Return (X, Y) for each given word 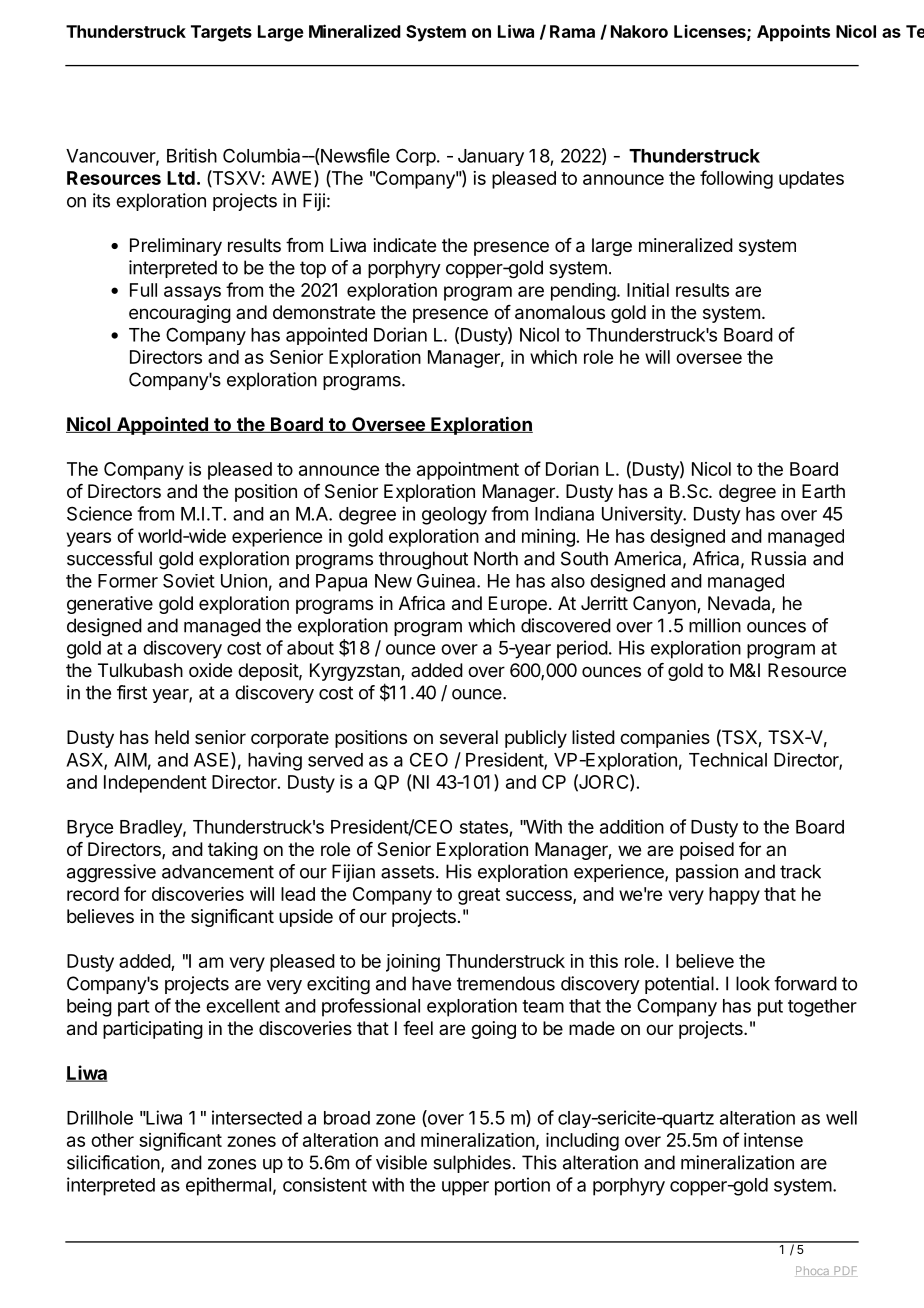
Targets (221, 33)
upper (465, 1188)
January (491, 157)
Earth (823, 491)
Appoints (793, 33)
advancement (218, 871)
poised (707, 851)
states (484, 827)
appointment (468, 471)
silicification (113, 1162)
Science (99, 513)
